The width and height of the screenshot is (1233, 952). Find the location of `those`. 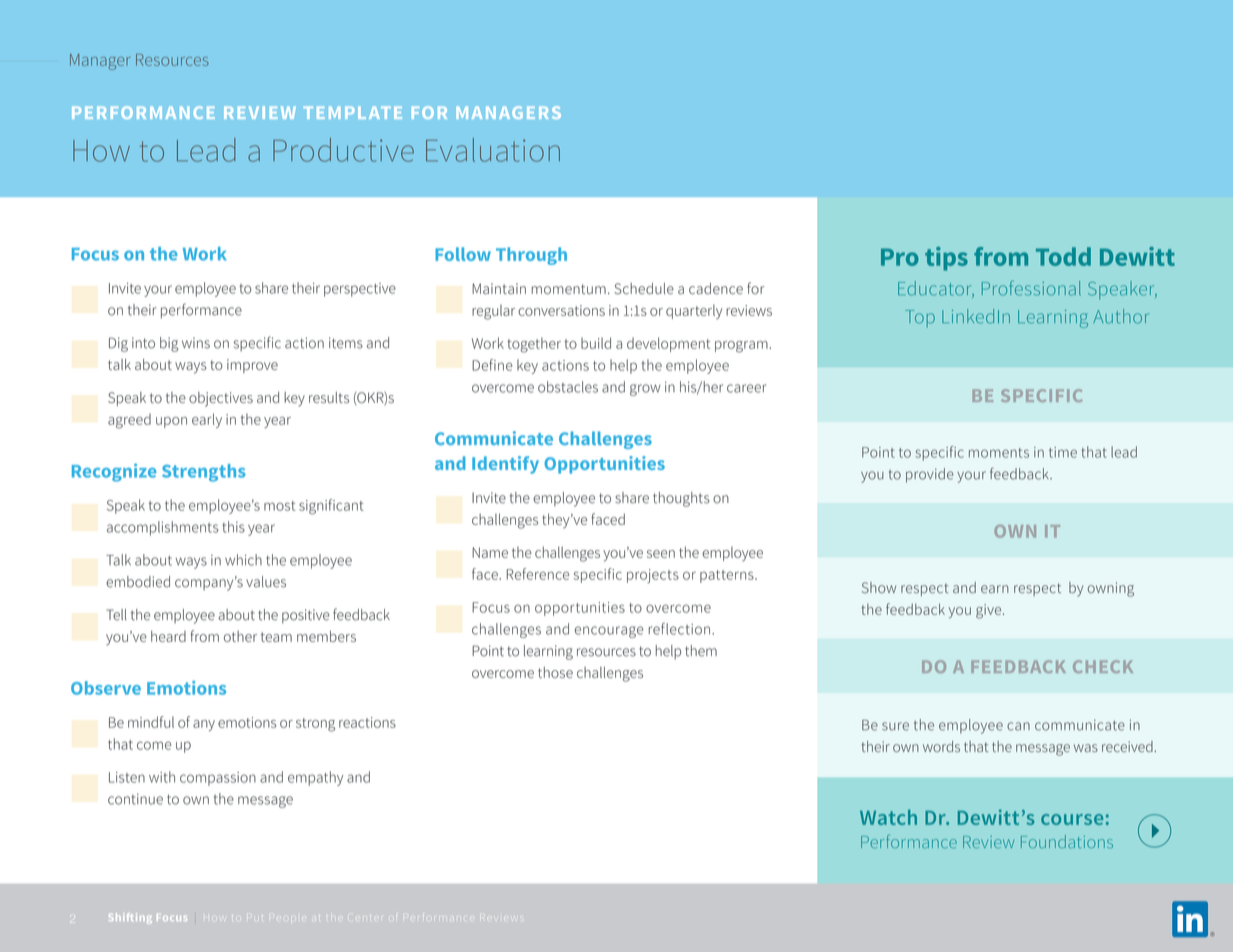

those is located at coordinates (555, 672).
